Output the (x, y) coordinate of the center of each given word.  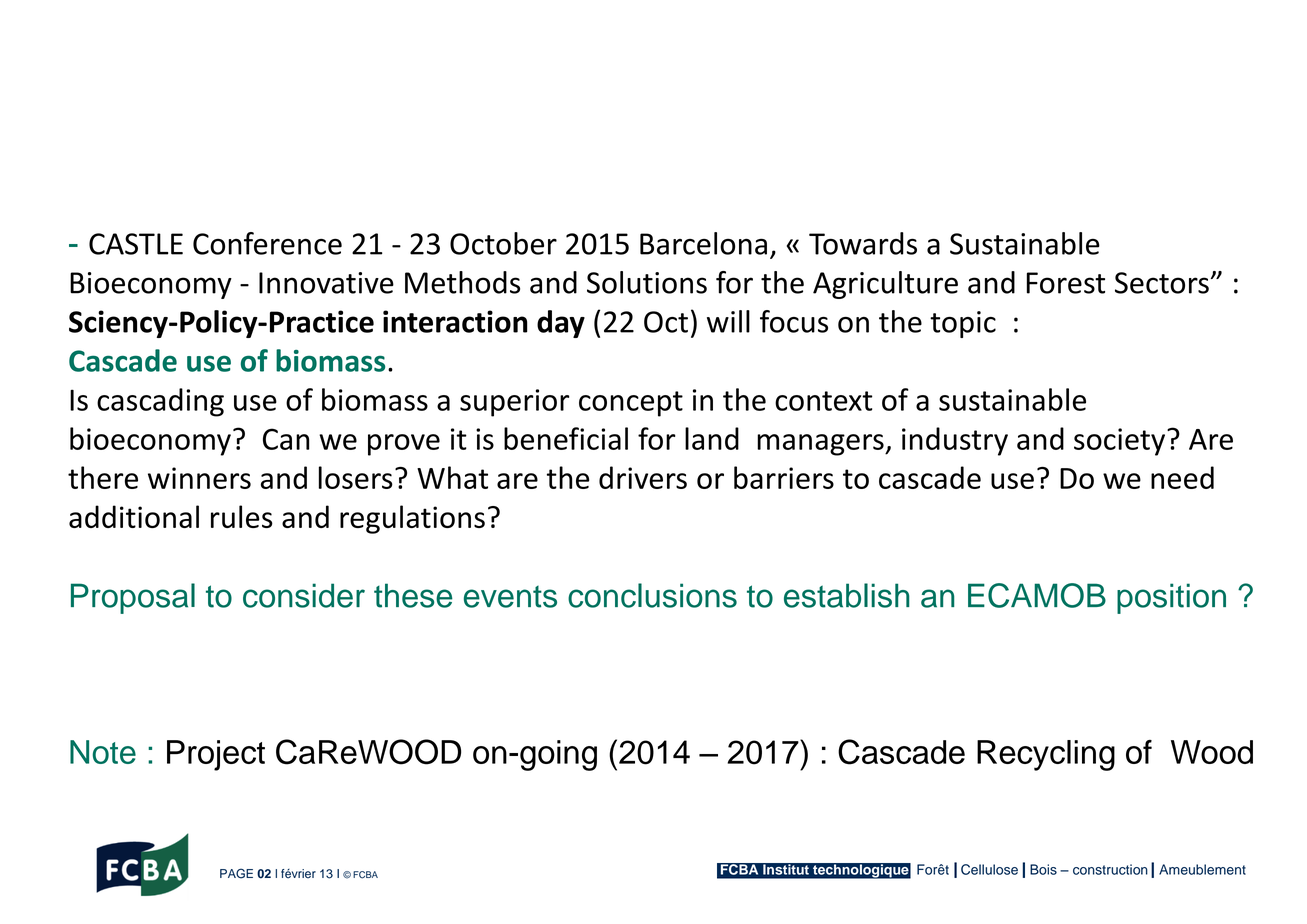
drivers (643, 477)
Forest (1066, 283)
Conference (267, 243)
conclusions (652, 595)
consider (304, 595)
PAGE (236, 873)
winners (199, 478)
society (1121, 442)
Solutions (647, 282)
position (1171, 598)
